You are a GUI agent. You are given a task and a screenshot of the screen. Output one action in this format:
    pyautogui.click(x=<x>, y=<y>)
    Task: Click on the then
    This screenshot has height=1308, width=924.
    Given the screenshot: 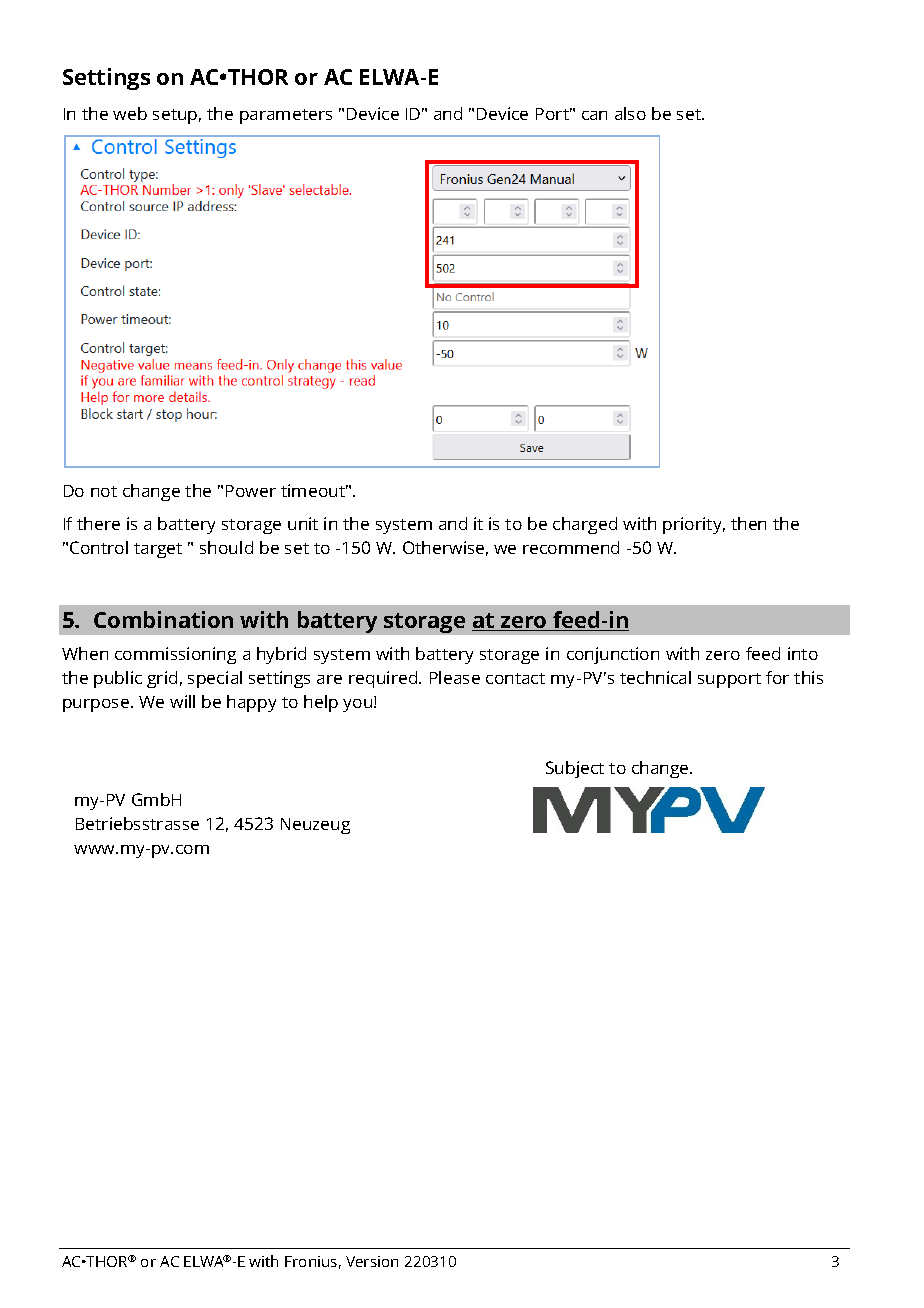 What is the action you would take?
    pyautogui.click(x=748, y=523)
